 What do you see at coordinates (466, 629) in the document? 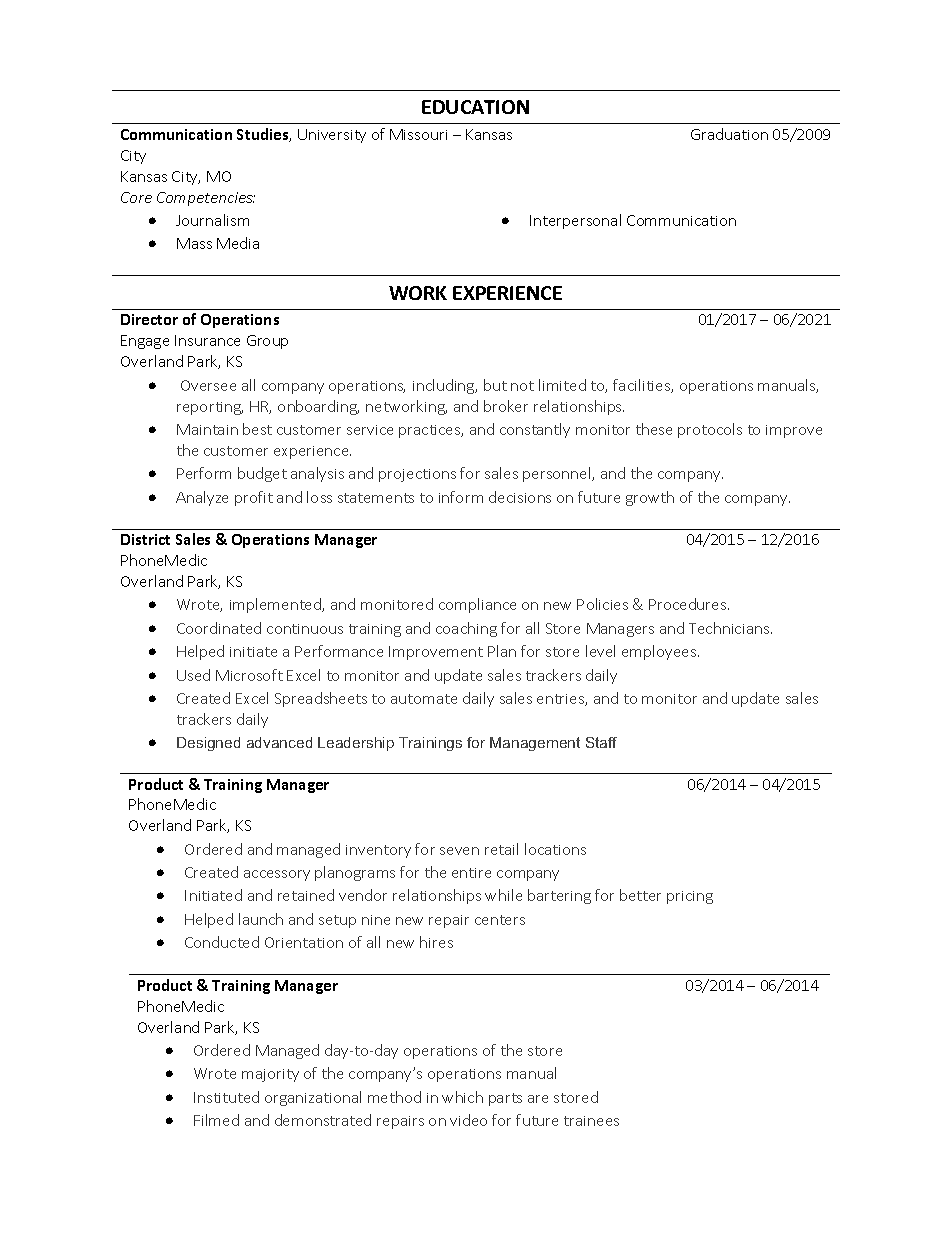
I see `coaching` at bounding box center [466, 629].
